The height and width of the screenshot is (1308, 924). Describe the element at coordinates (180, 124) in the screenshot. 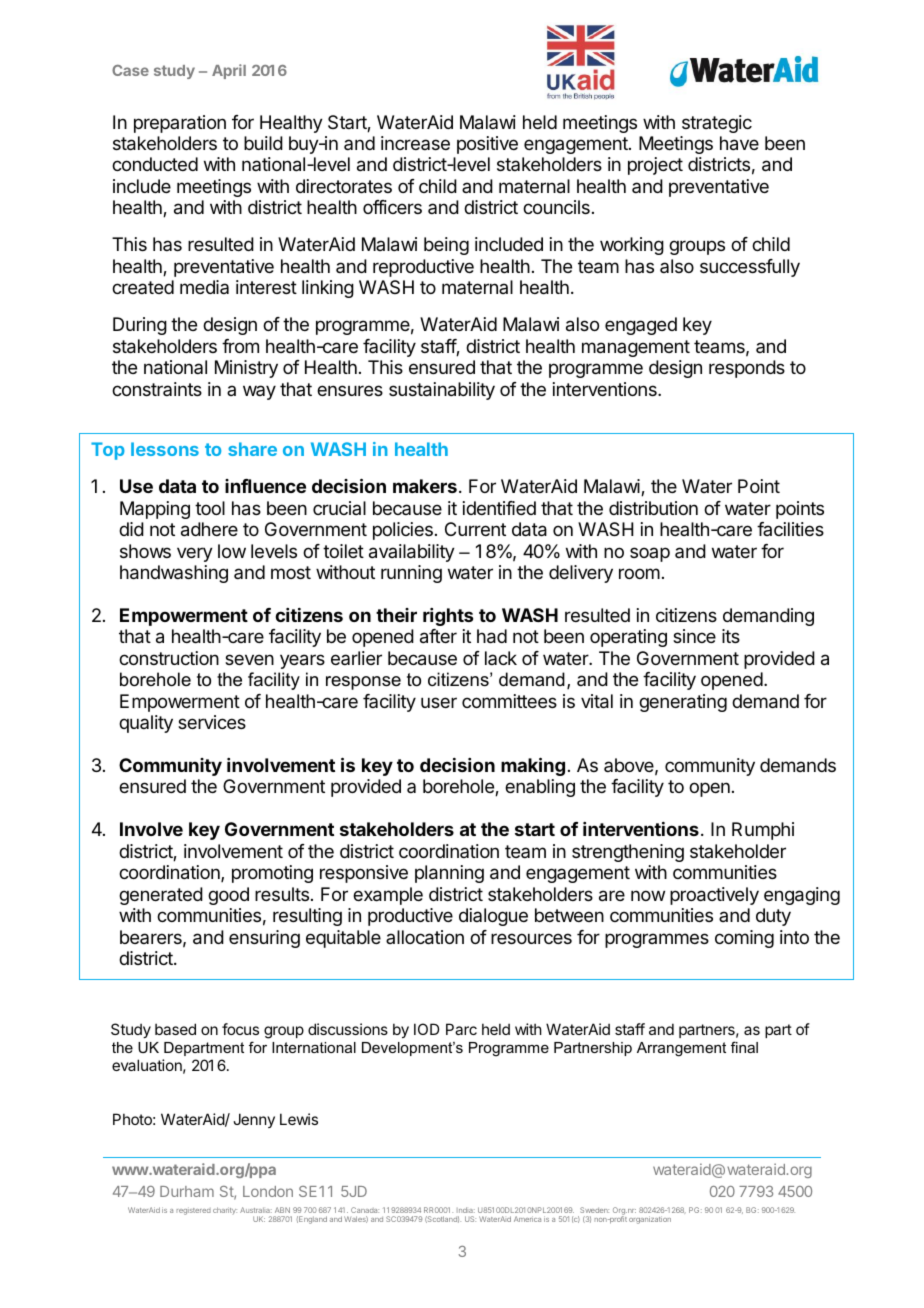

I see `preparation` at that location.
